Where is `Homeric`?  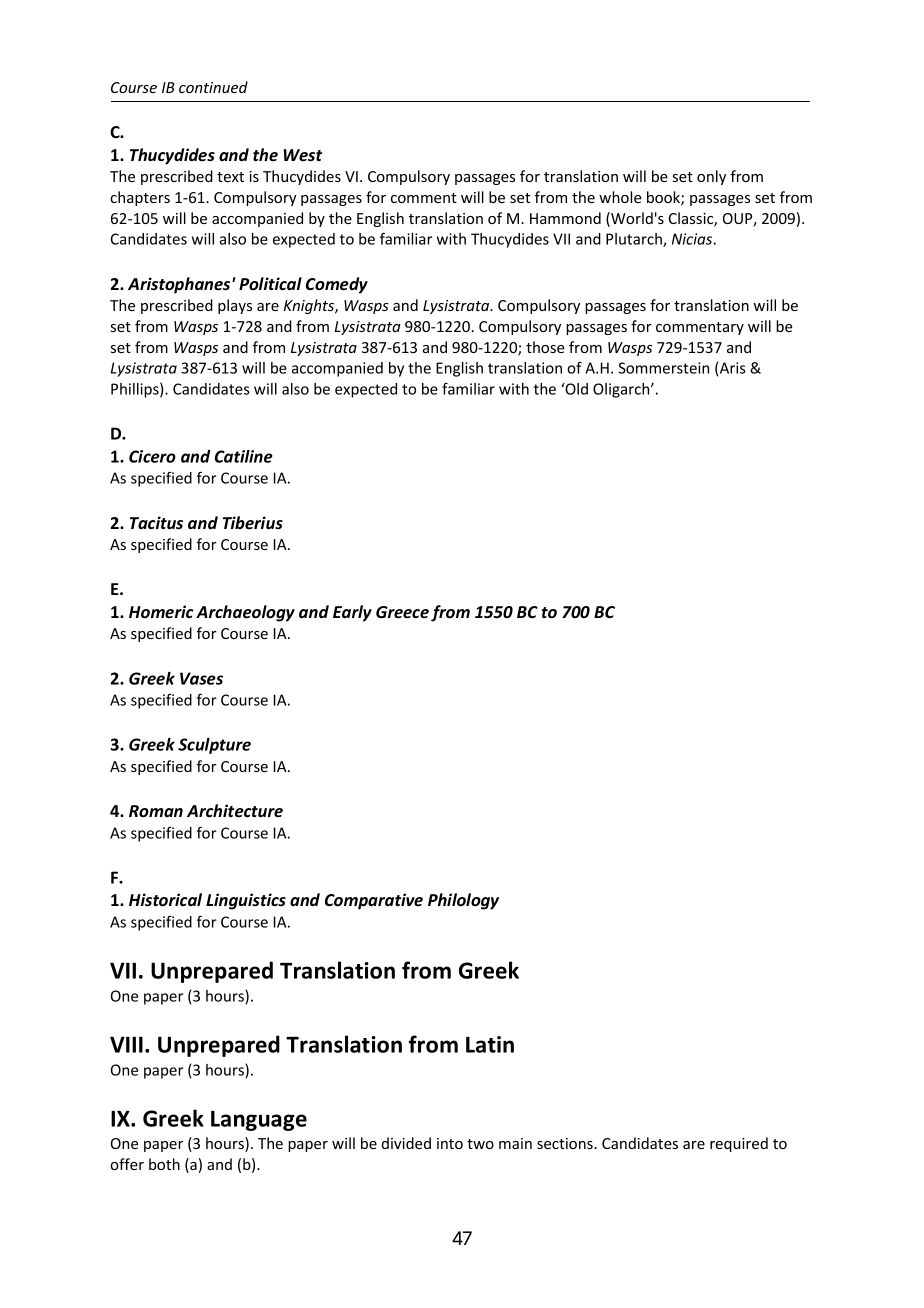
Homeric is located at coordinates (161, 612).
